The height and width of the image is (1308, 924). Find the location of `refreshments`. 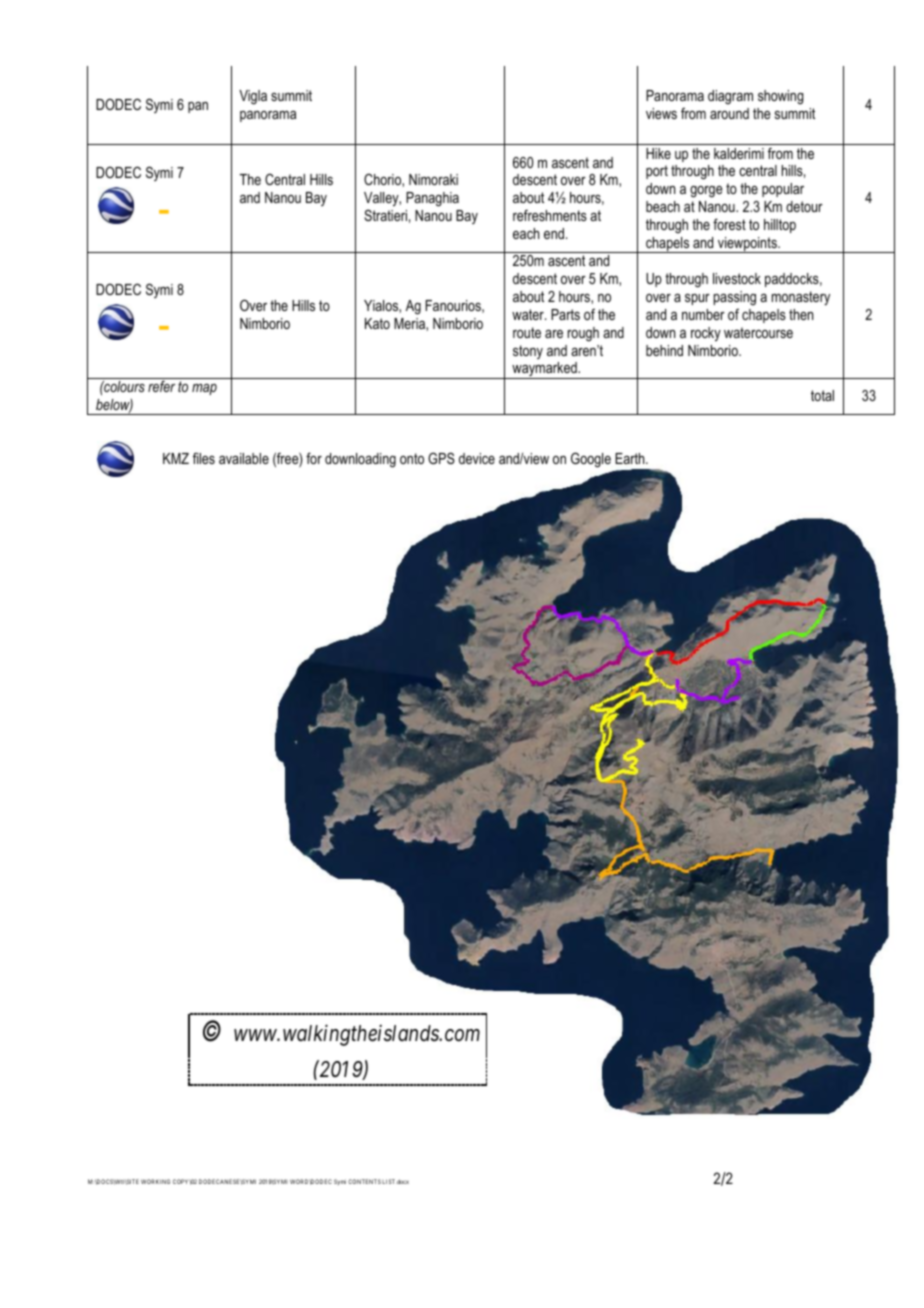

refreshments is located at coordinates (550, 215).
